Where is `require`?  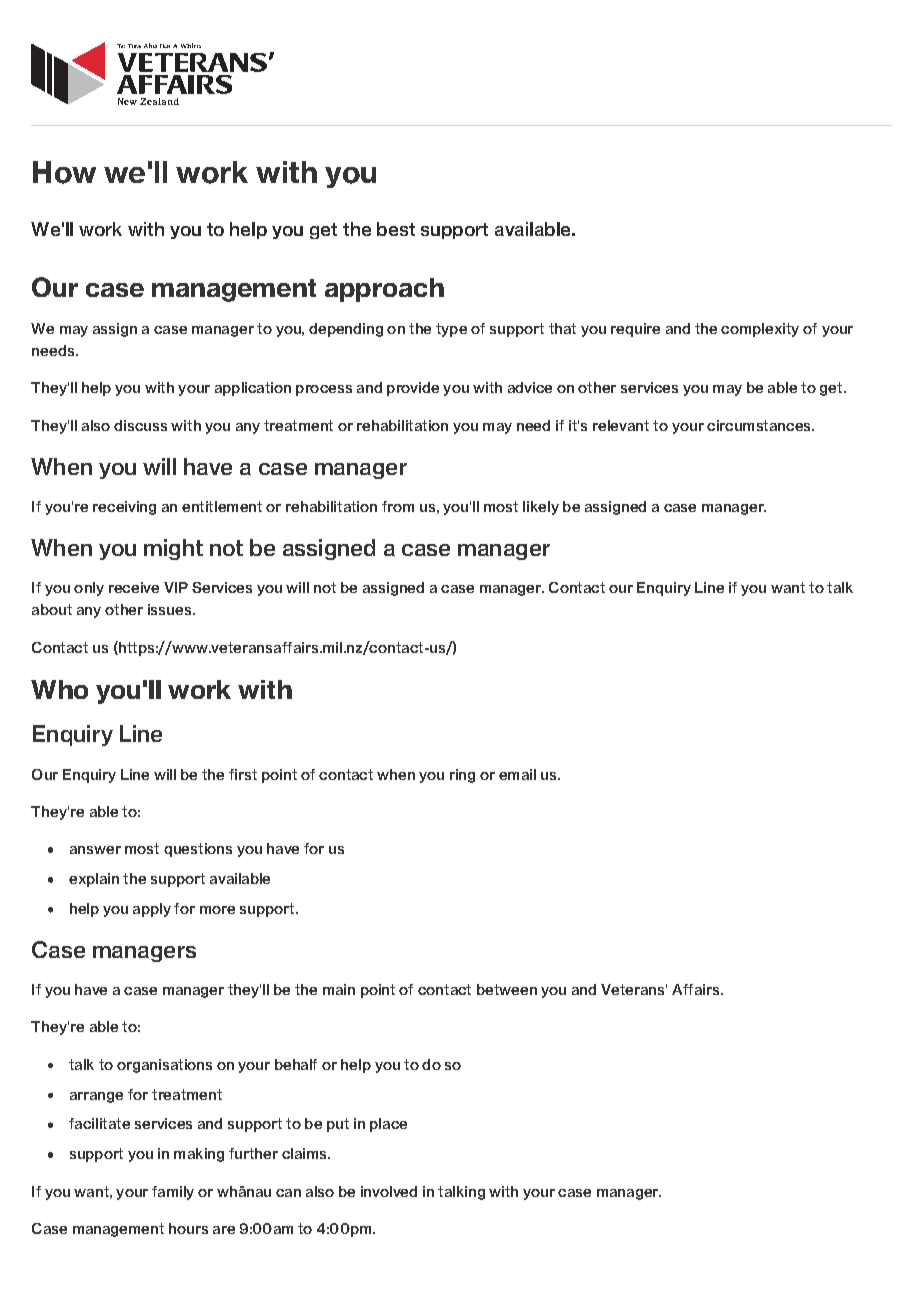
require is located at coordinates (635, 330).
